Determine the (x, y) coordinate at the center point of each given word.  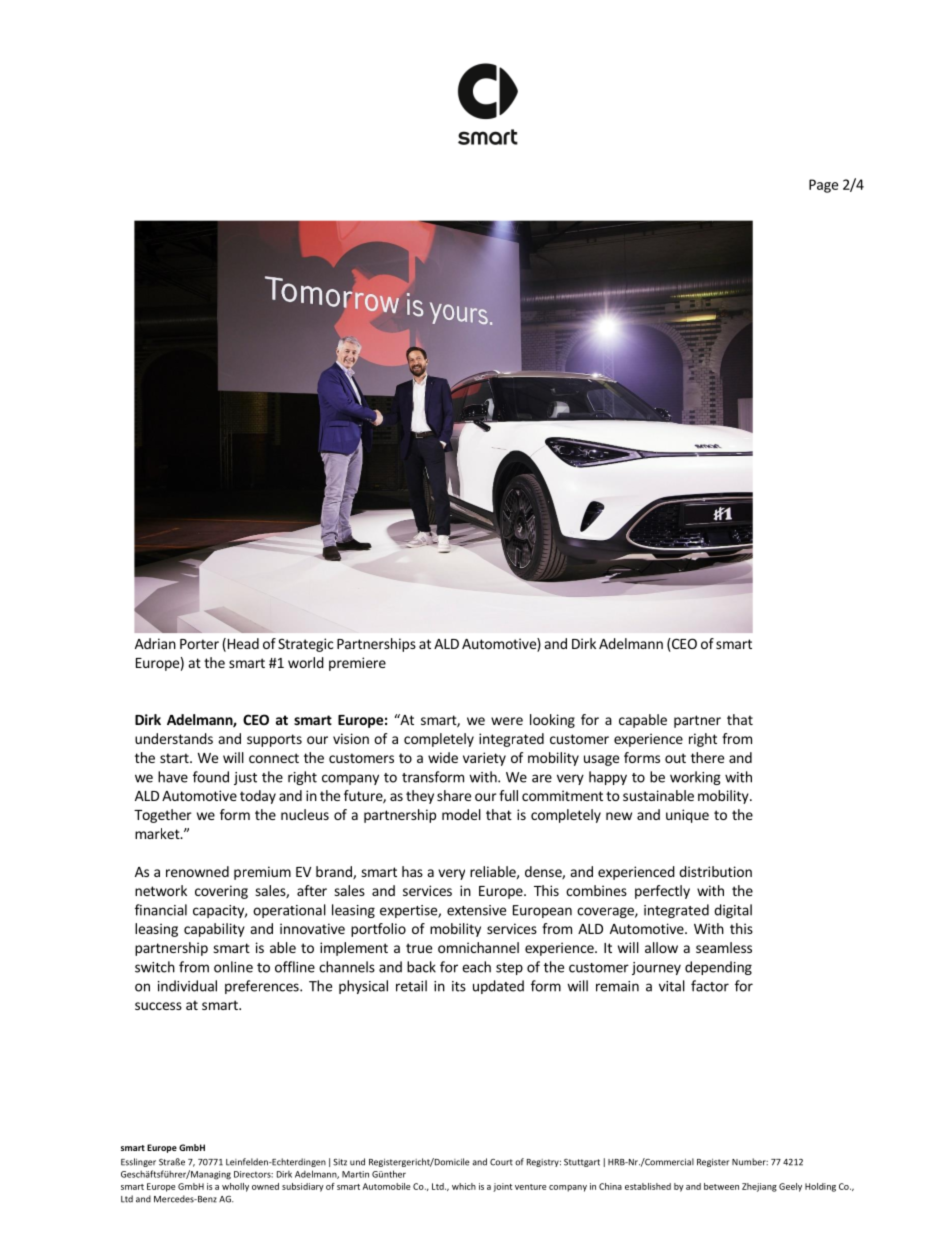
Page (823, 186)
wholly (235, 1187)
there (707, 757)
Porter (199, 644)
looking (552, 721)
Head (242, 644)
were (507, 721)
